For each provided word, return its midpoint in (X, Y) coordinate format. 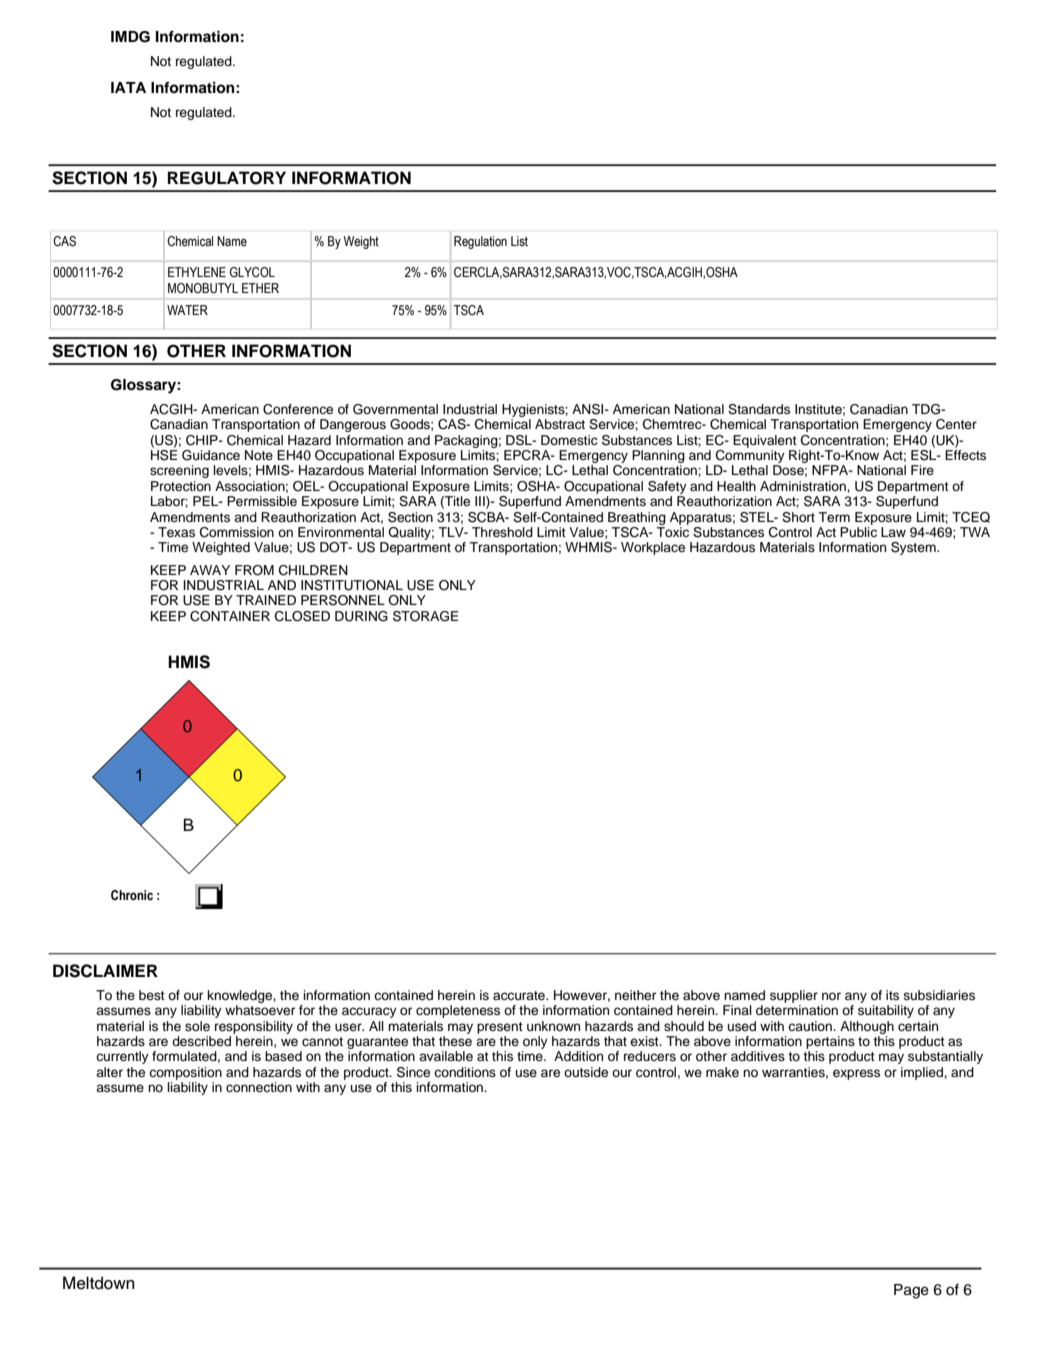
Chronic (132, 895)
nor (831, 996)
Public (858, 532)
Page (911, 1291)
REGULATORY (227, 178)
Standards (759, 409)
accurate (520, 995)
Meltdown (98, 1283)
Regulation (480, 242)
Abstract (560, 424)
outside (586, 1072)
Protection (181, 486)
